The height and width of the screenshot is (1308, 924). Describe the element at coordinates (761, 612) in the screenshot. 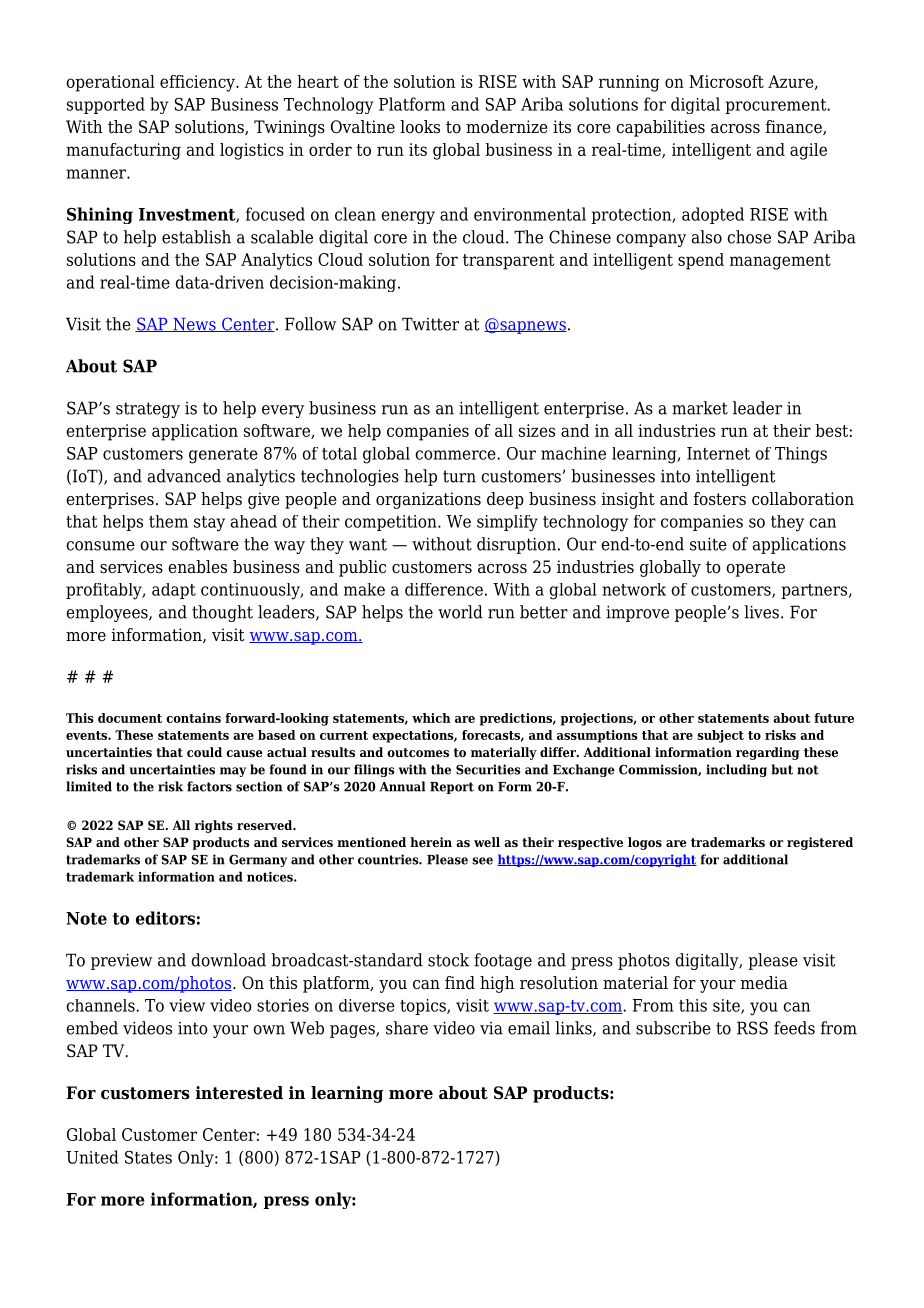

I see `lives` at that location.
